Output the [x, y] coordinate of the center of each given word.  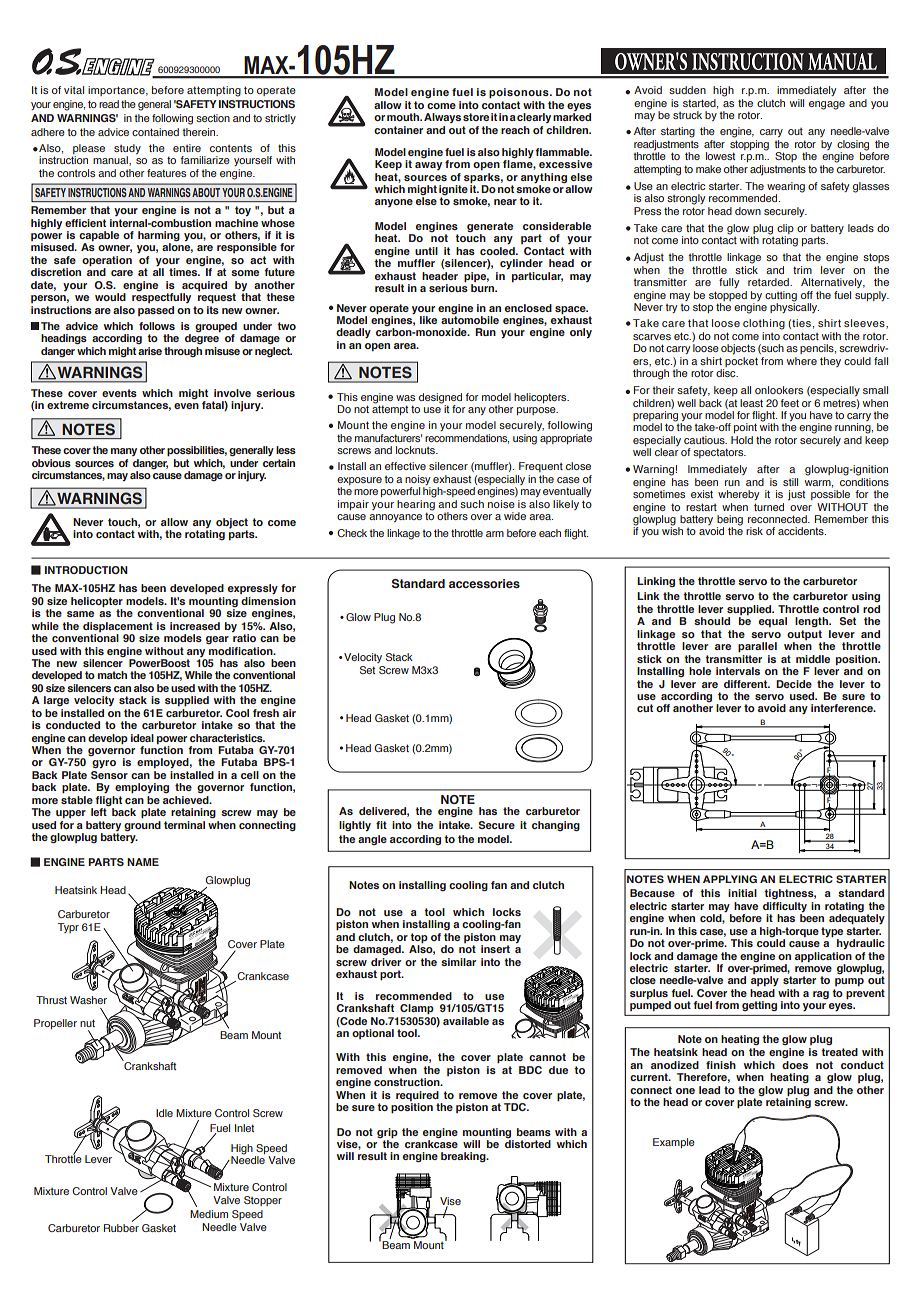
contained [155, 132]
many [124, 452]
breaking [464, 1157]
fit [381, 825]
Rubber [121, 1226]
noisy [418, 481]
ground [142, 824]
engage [827, 105]
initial [742, 893]
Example [674, 1143]
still [790, 482]
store [476, 117]
